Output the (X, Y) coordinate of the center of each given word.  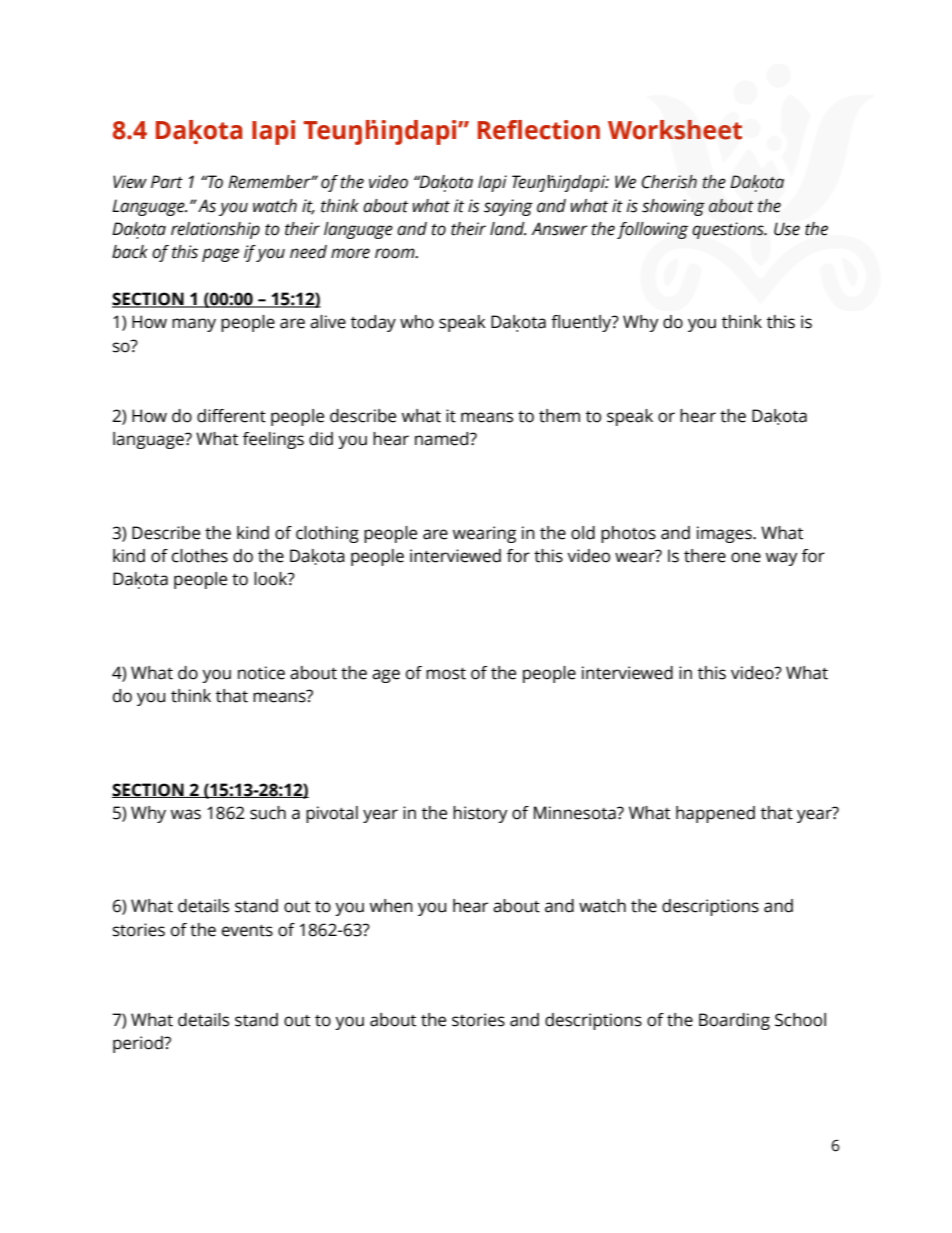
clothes (200, 556)
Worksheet (675, 130)
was (186, 814)
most (446, 674)
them (559, 416)
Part (167, 182)
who (417, 322)
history (480, 814)
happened (715, 814)
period (139, 1044)
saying (508, 207)
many (194, 325)
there (705, 556)
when (391, 906)
